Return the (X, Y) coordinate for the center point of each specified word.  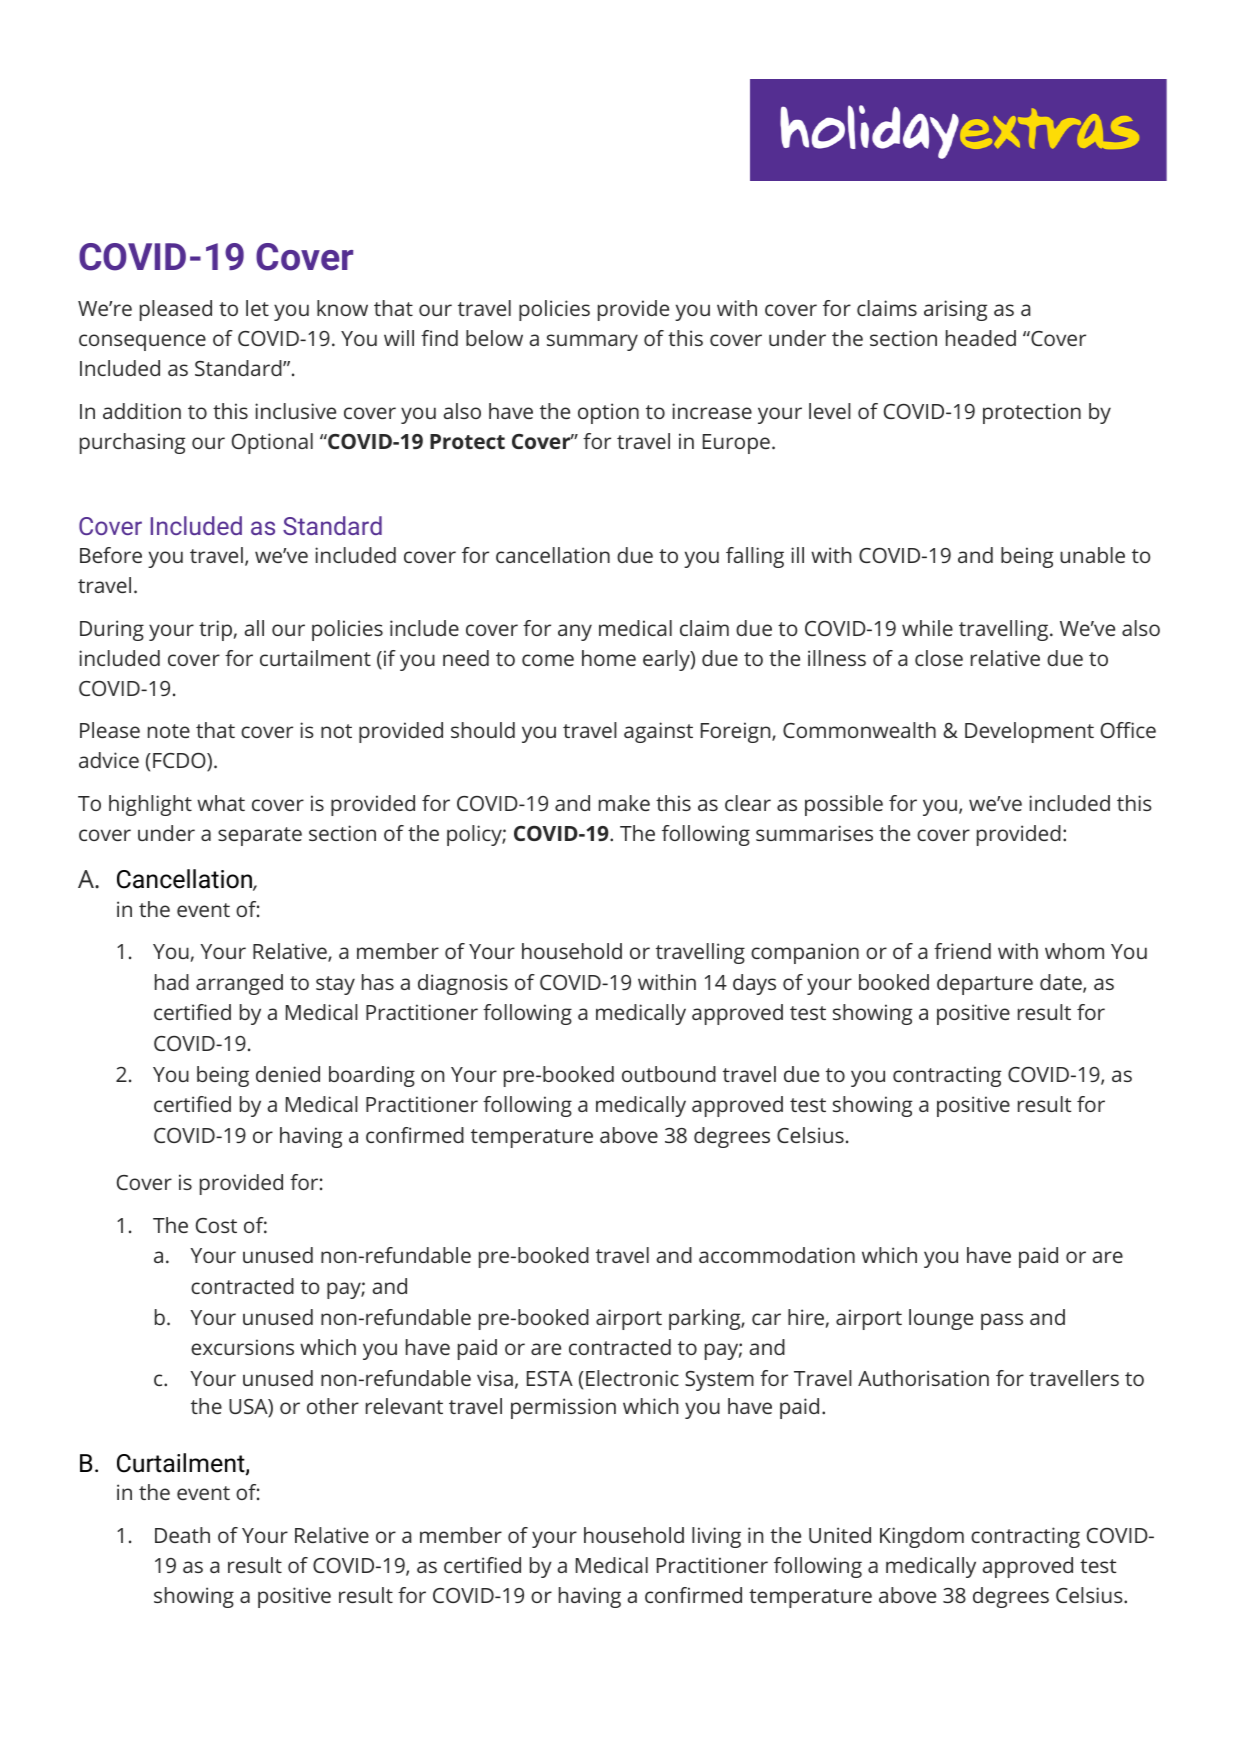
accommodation (777, 1255)
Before (111, 555)
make (624, 803)
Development (1029, 732)
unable (1092, 555)
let (257, 308)
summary (592, 342)
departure (985, 984)
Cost (216, 1225)
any (575, 632)
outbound (669, 1074)
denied (288, 1074)
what (221, 803)
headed (981, 338)
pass (1002, 1321)
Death (182, 1535)
